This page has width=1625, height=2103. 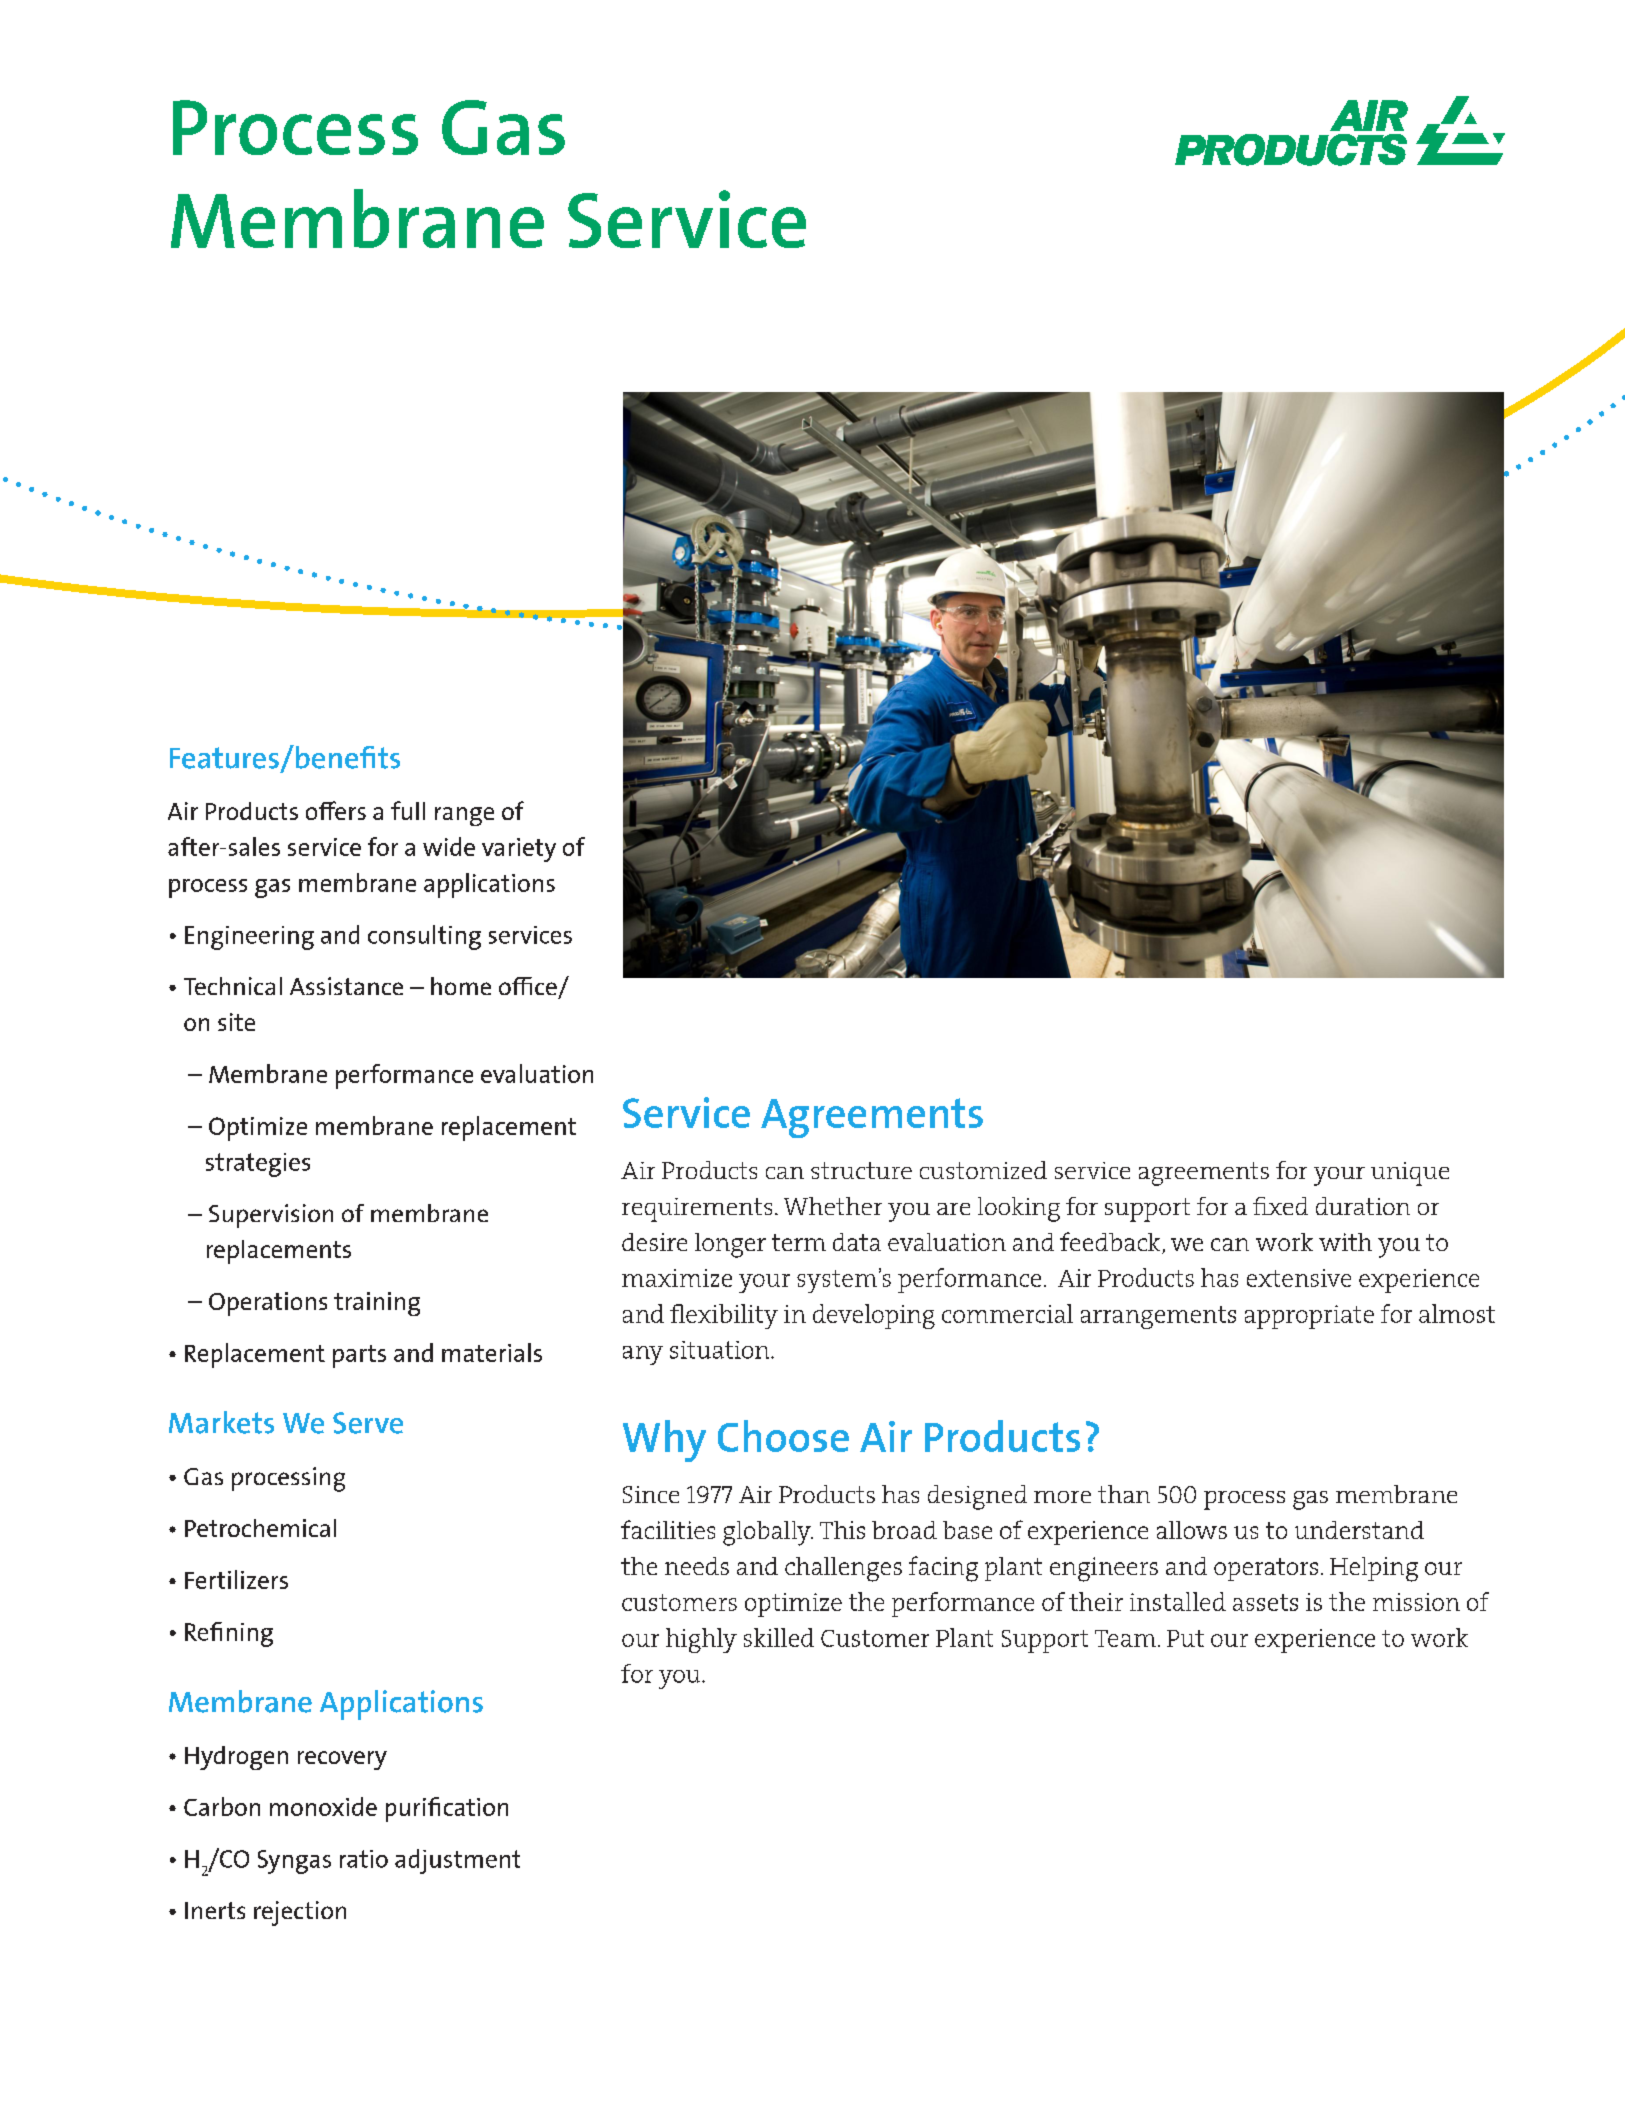 What do you see at coordinates (1280, 1206) in the page?
I see `fixed` at bounding box center [1280, 1206].
